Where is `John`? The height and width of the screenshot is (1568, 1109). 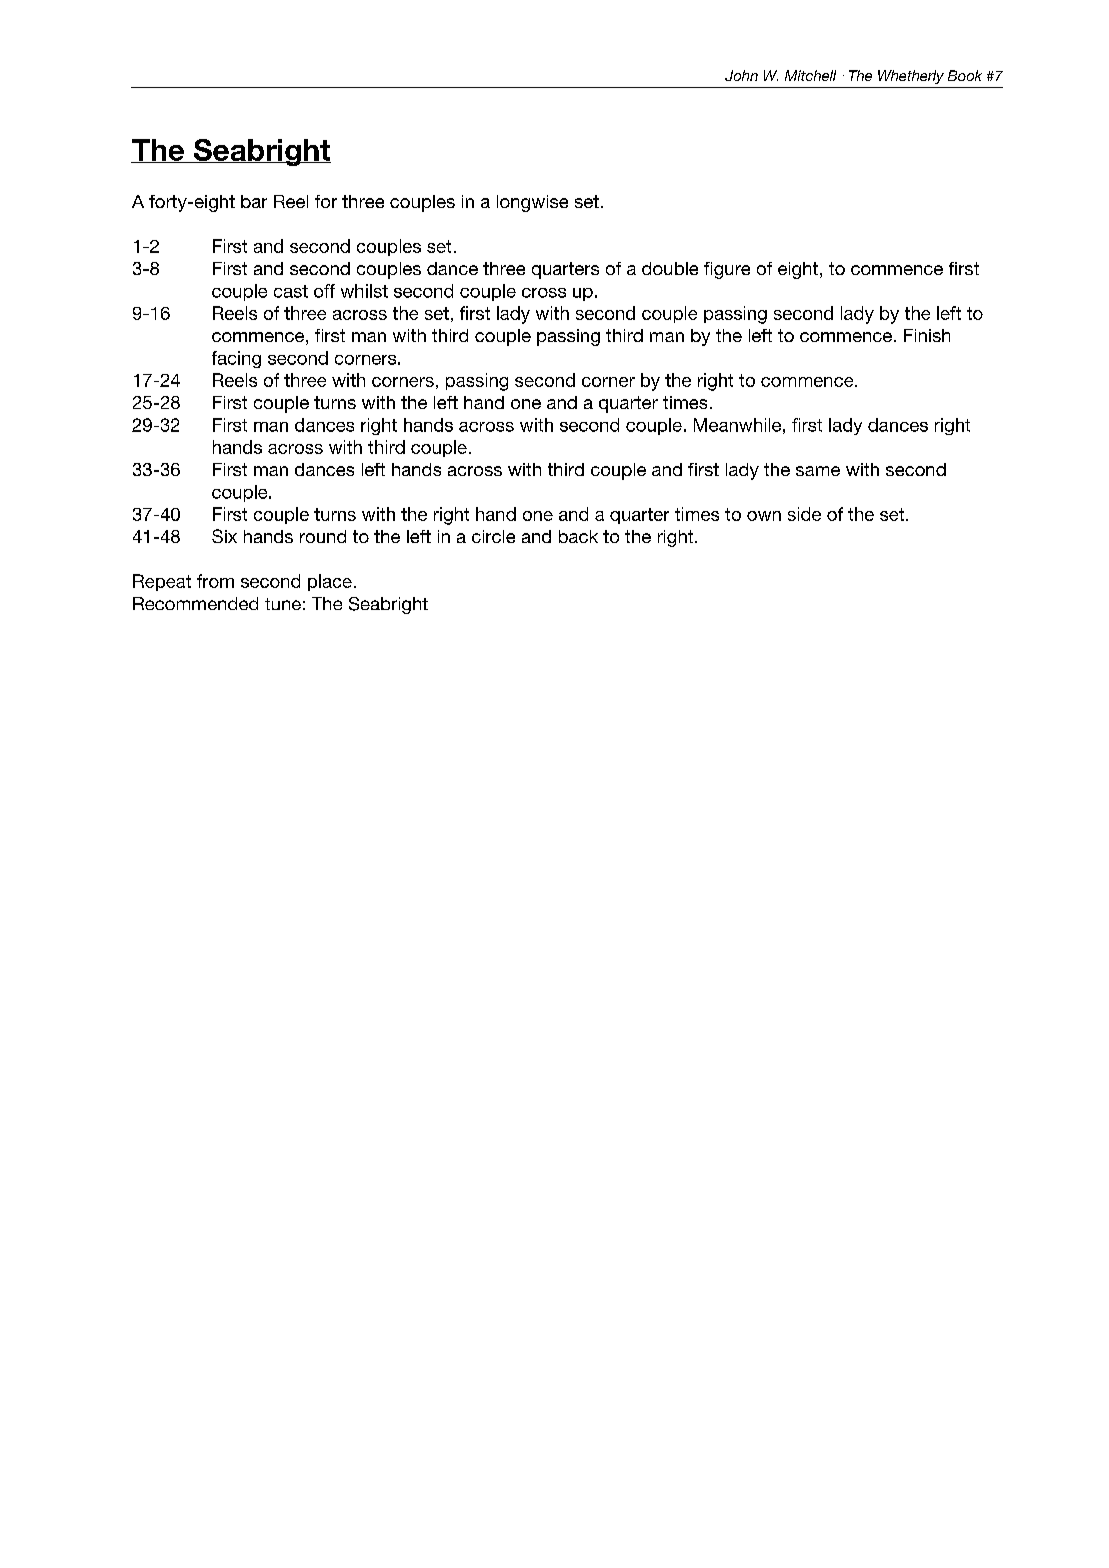 John is located at coordinates (741, 75).
